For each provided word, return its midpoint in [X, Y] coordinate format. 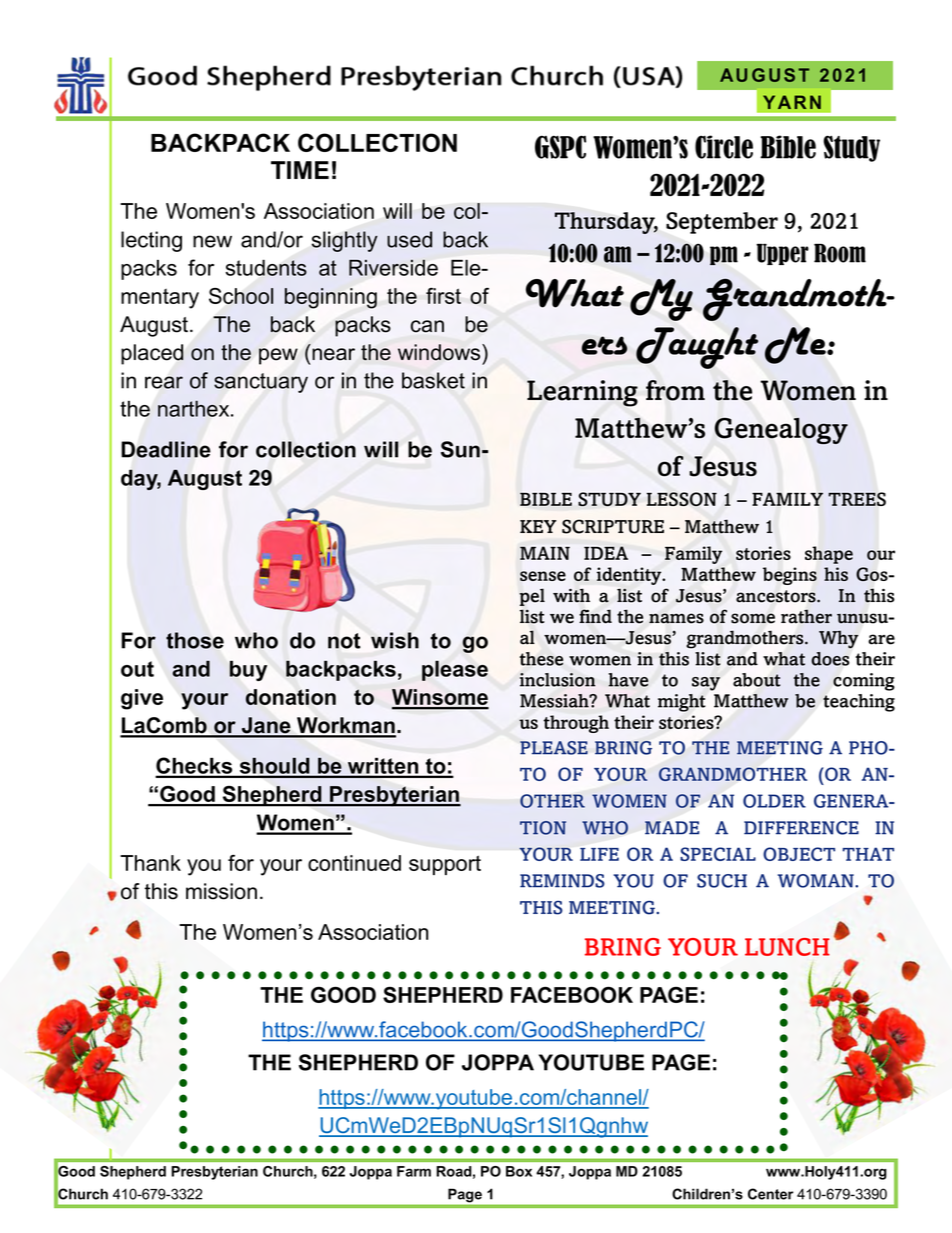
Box [519, 1171]
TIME [300, 170]
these [541, 659]
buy [248, 671]
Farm [414, 1171]
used [409, 239]
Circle [724, 147]
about [757, 680]
